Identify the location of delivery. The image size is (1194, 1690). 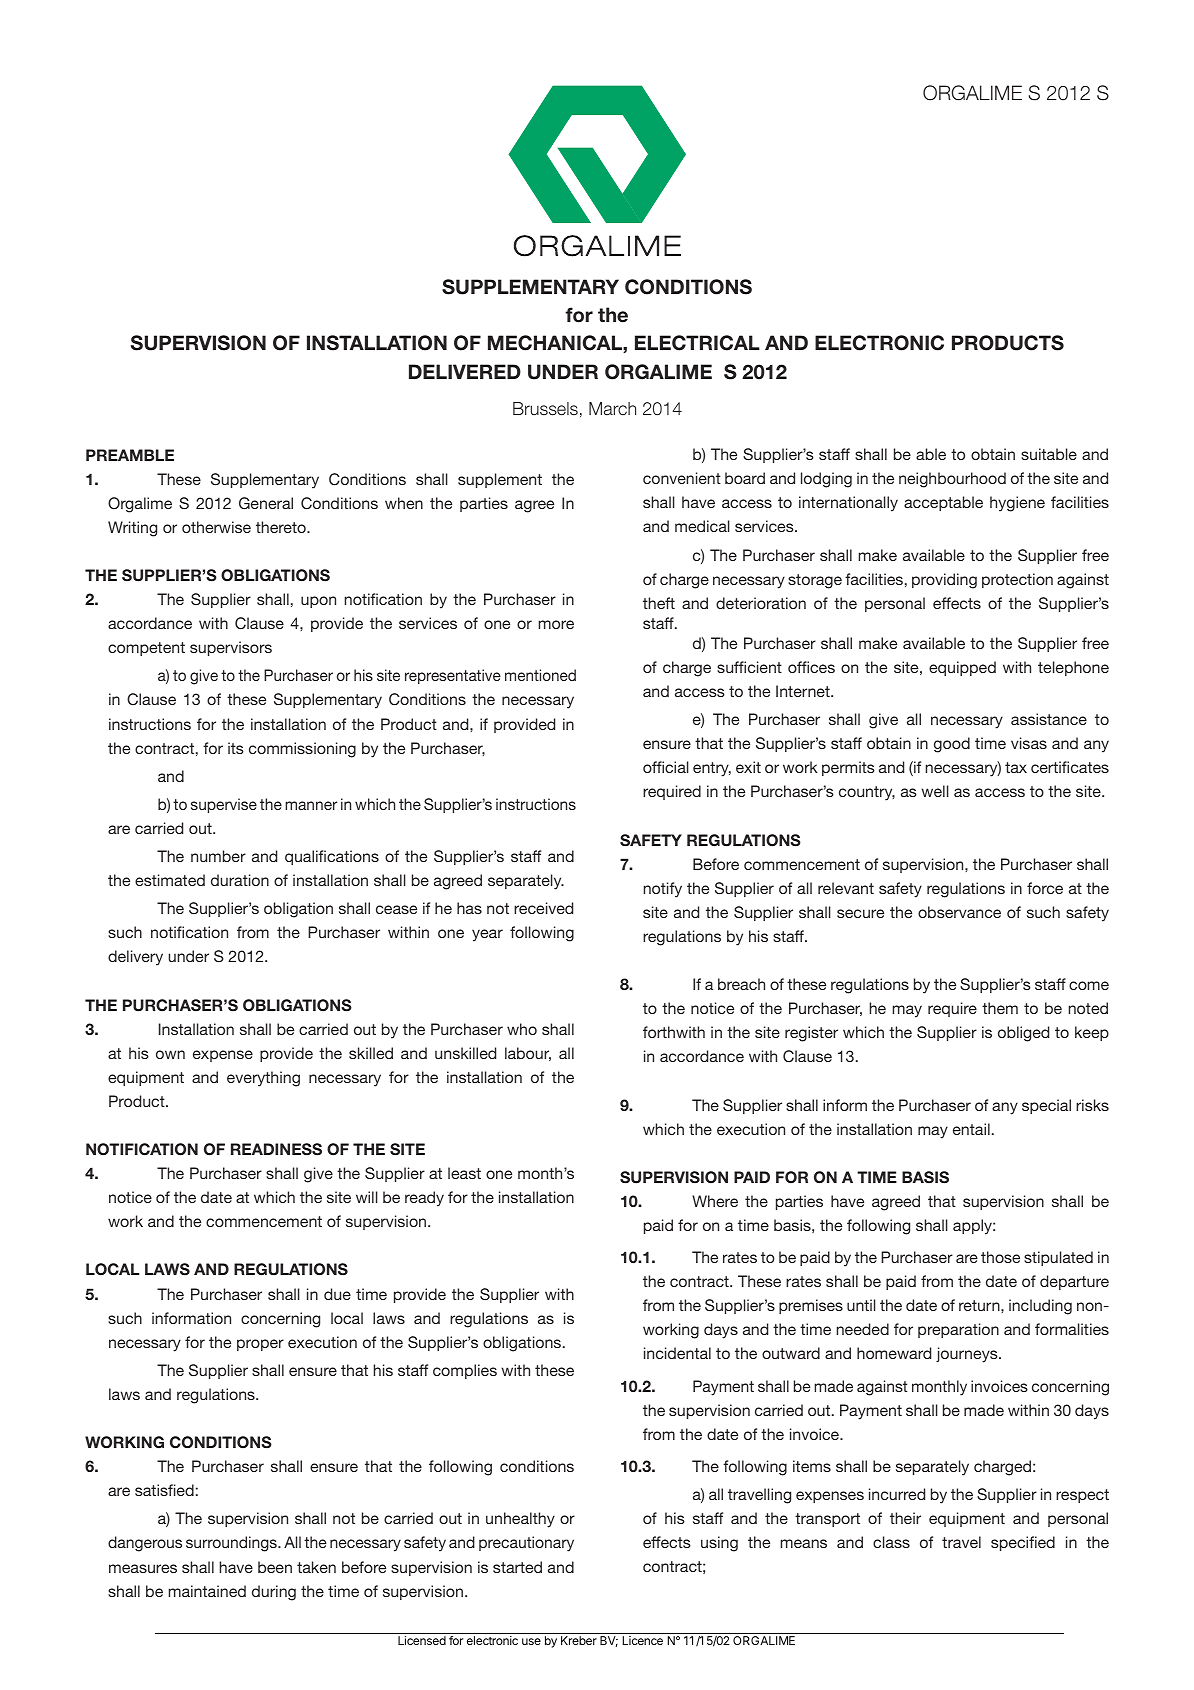
(135, 958).
